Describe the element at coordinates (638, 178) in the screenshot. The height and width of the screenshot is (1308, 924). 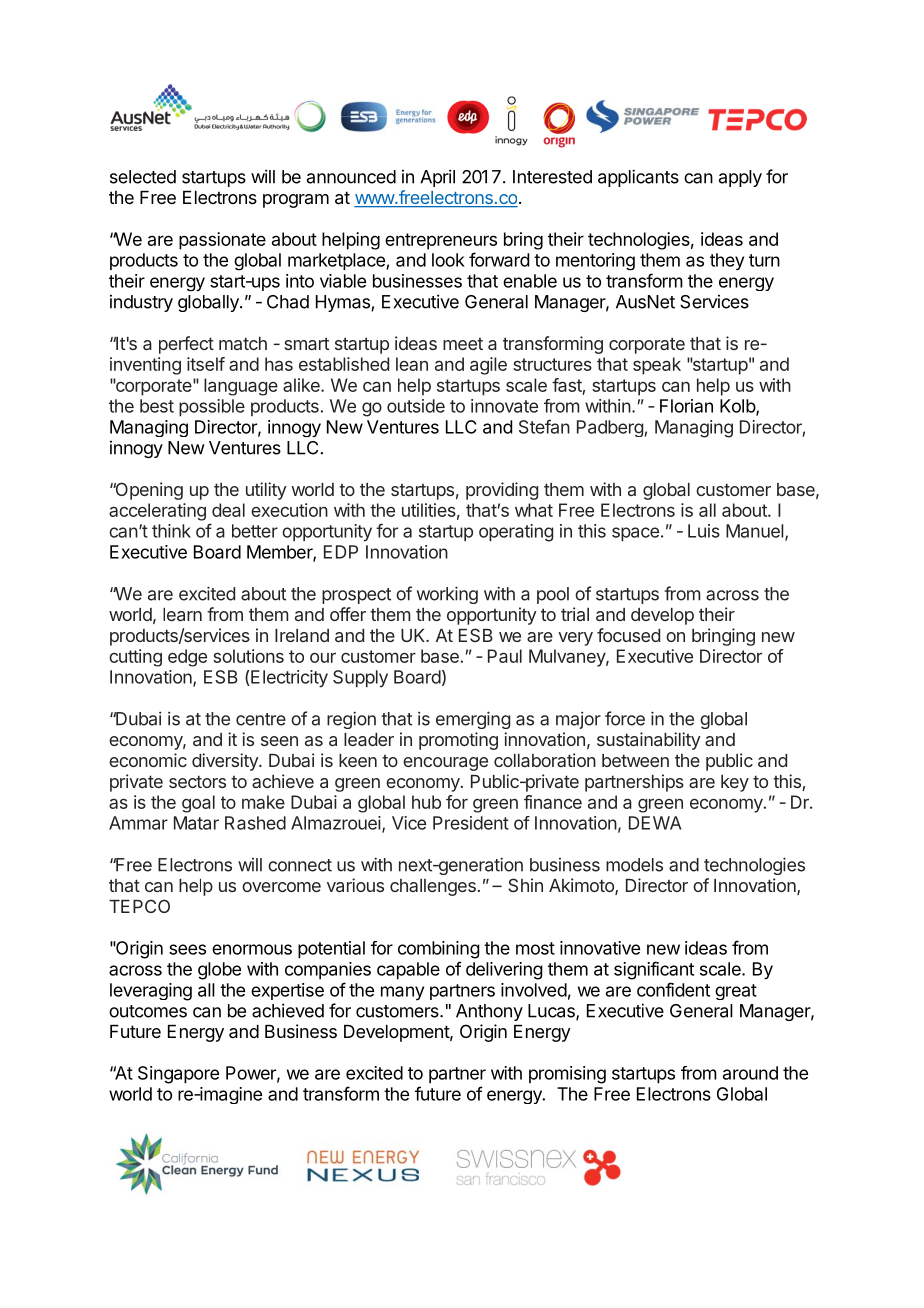
I see `applicants` at that location.
